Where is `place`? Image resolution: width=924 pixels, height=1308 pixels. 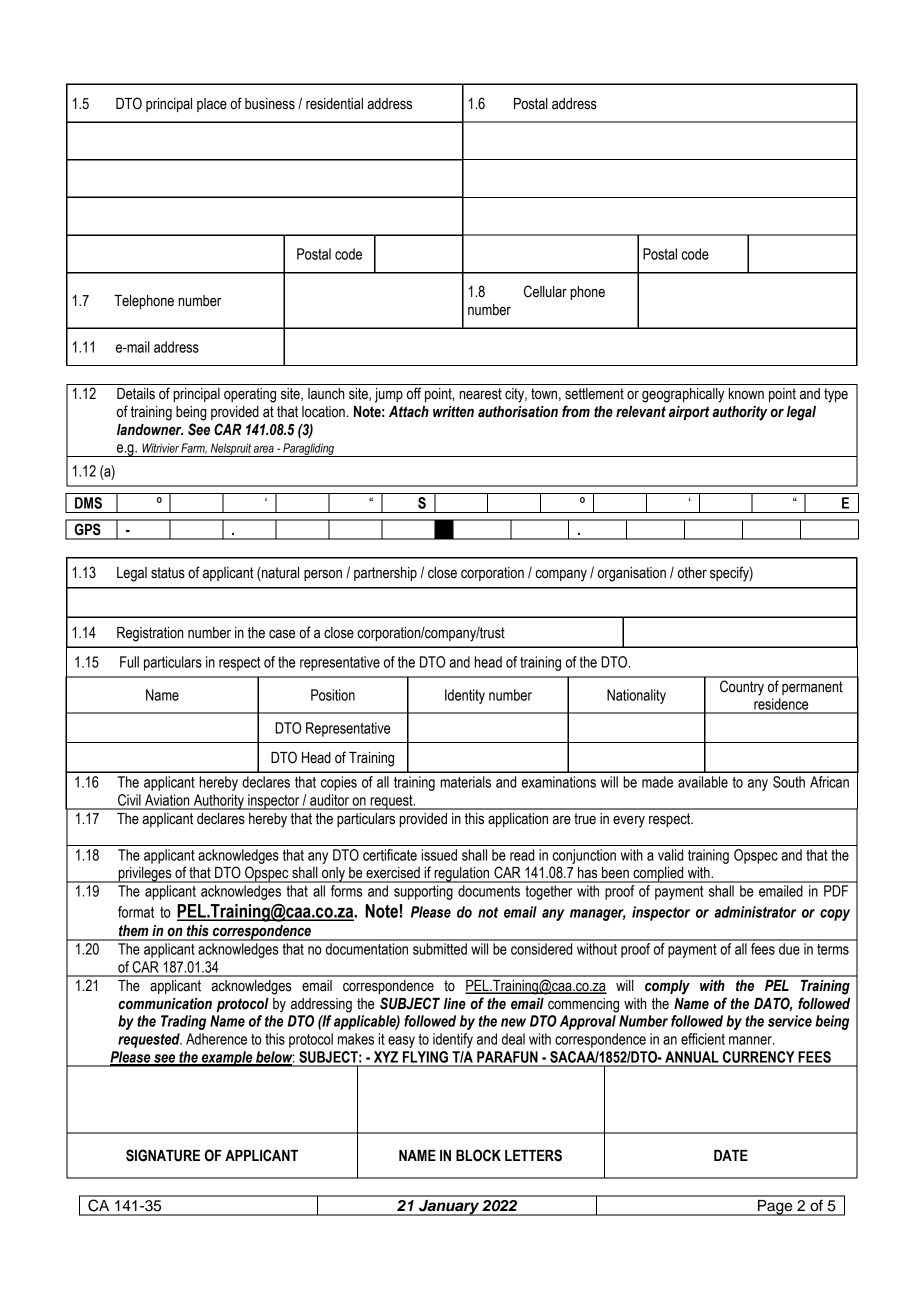 place is located at coordinates (212, 105).
